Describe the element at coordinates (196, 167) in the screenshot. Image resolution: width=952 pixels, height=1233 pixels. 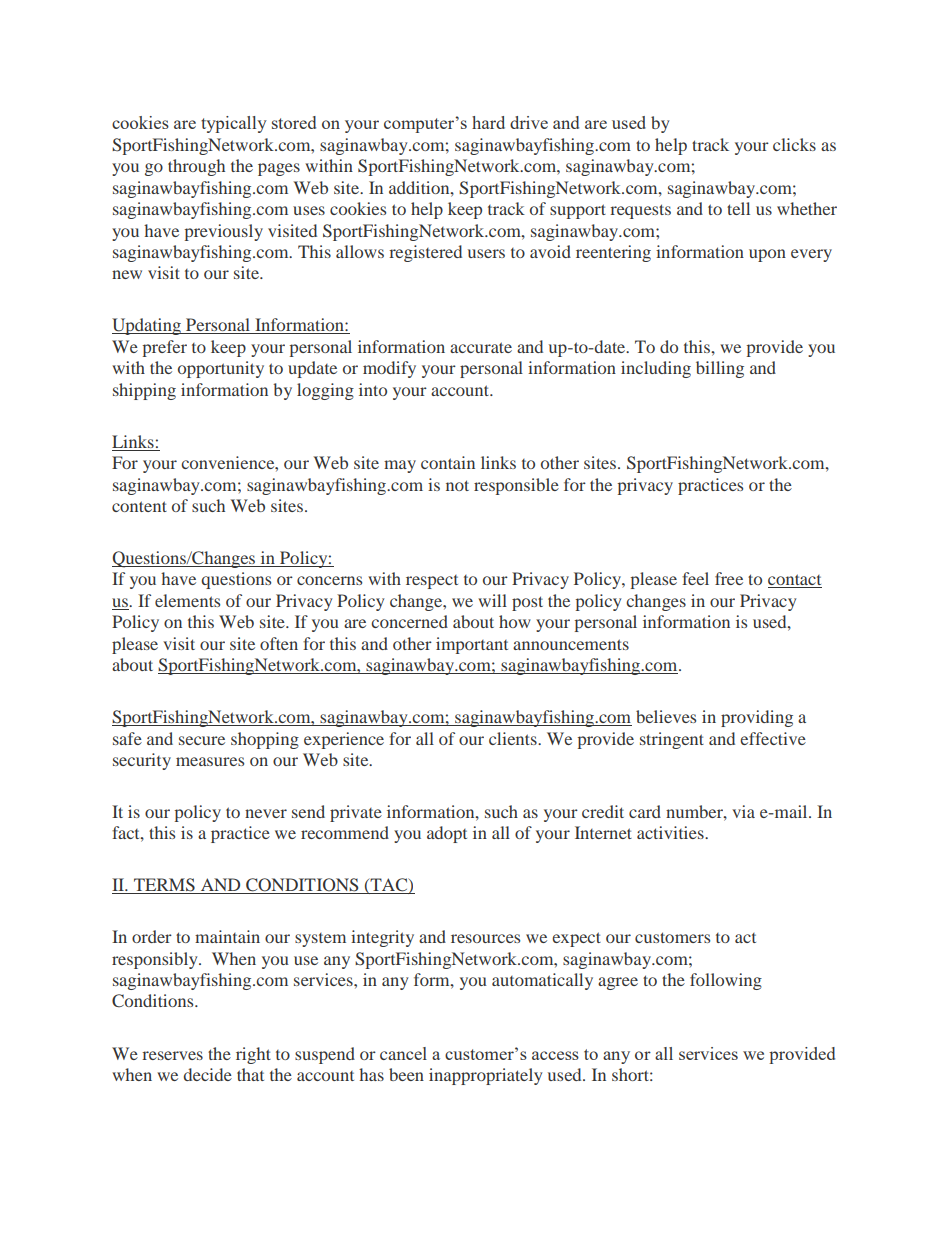
I see `through` at that location.
